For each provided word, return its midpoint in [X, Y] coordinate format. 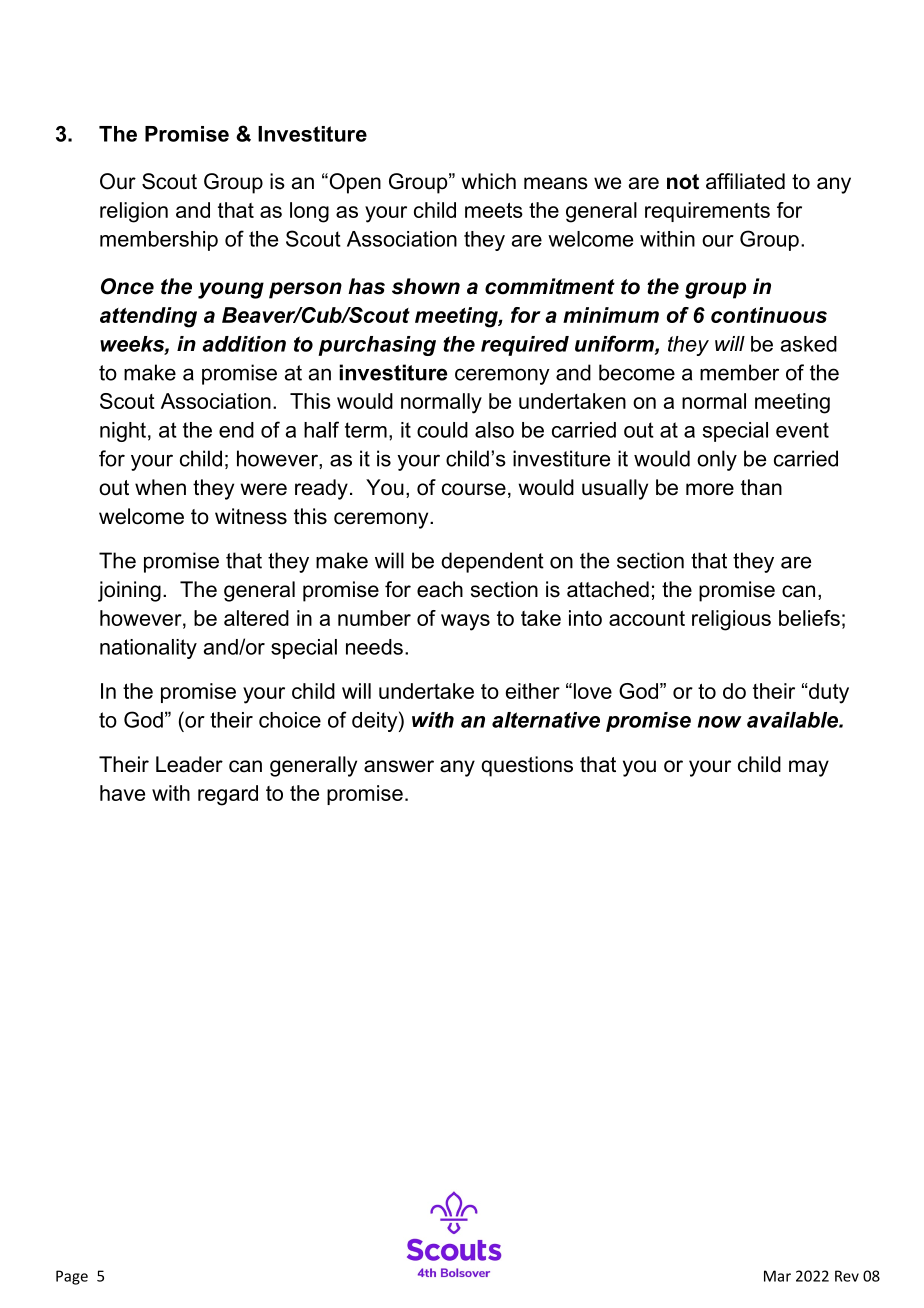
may [809, 768]
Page [72, 1277]
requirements [707, 212]
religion [134, 212]
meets [494, 210]
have [122, 793]
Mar [777, 1276]
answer [399, 766]
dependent [492, 562]
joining [129, 591]
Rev [847, 1276]
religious [731, 620]
